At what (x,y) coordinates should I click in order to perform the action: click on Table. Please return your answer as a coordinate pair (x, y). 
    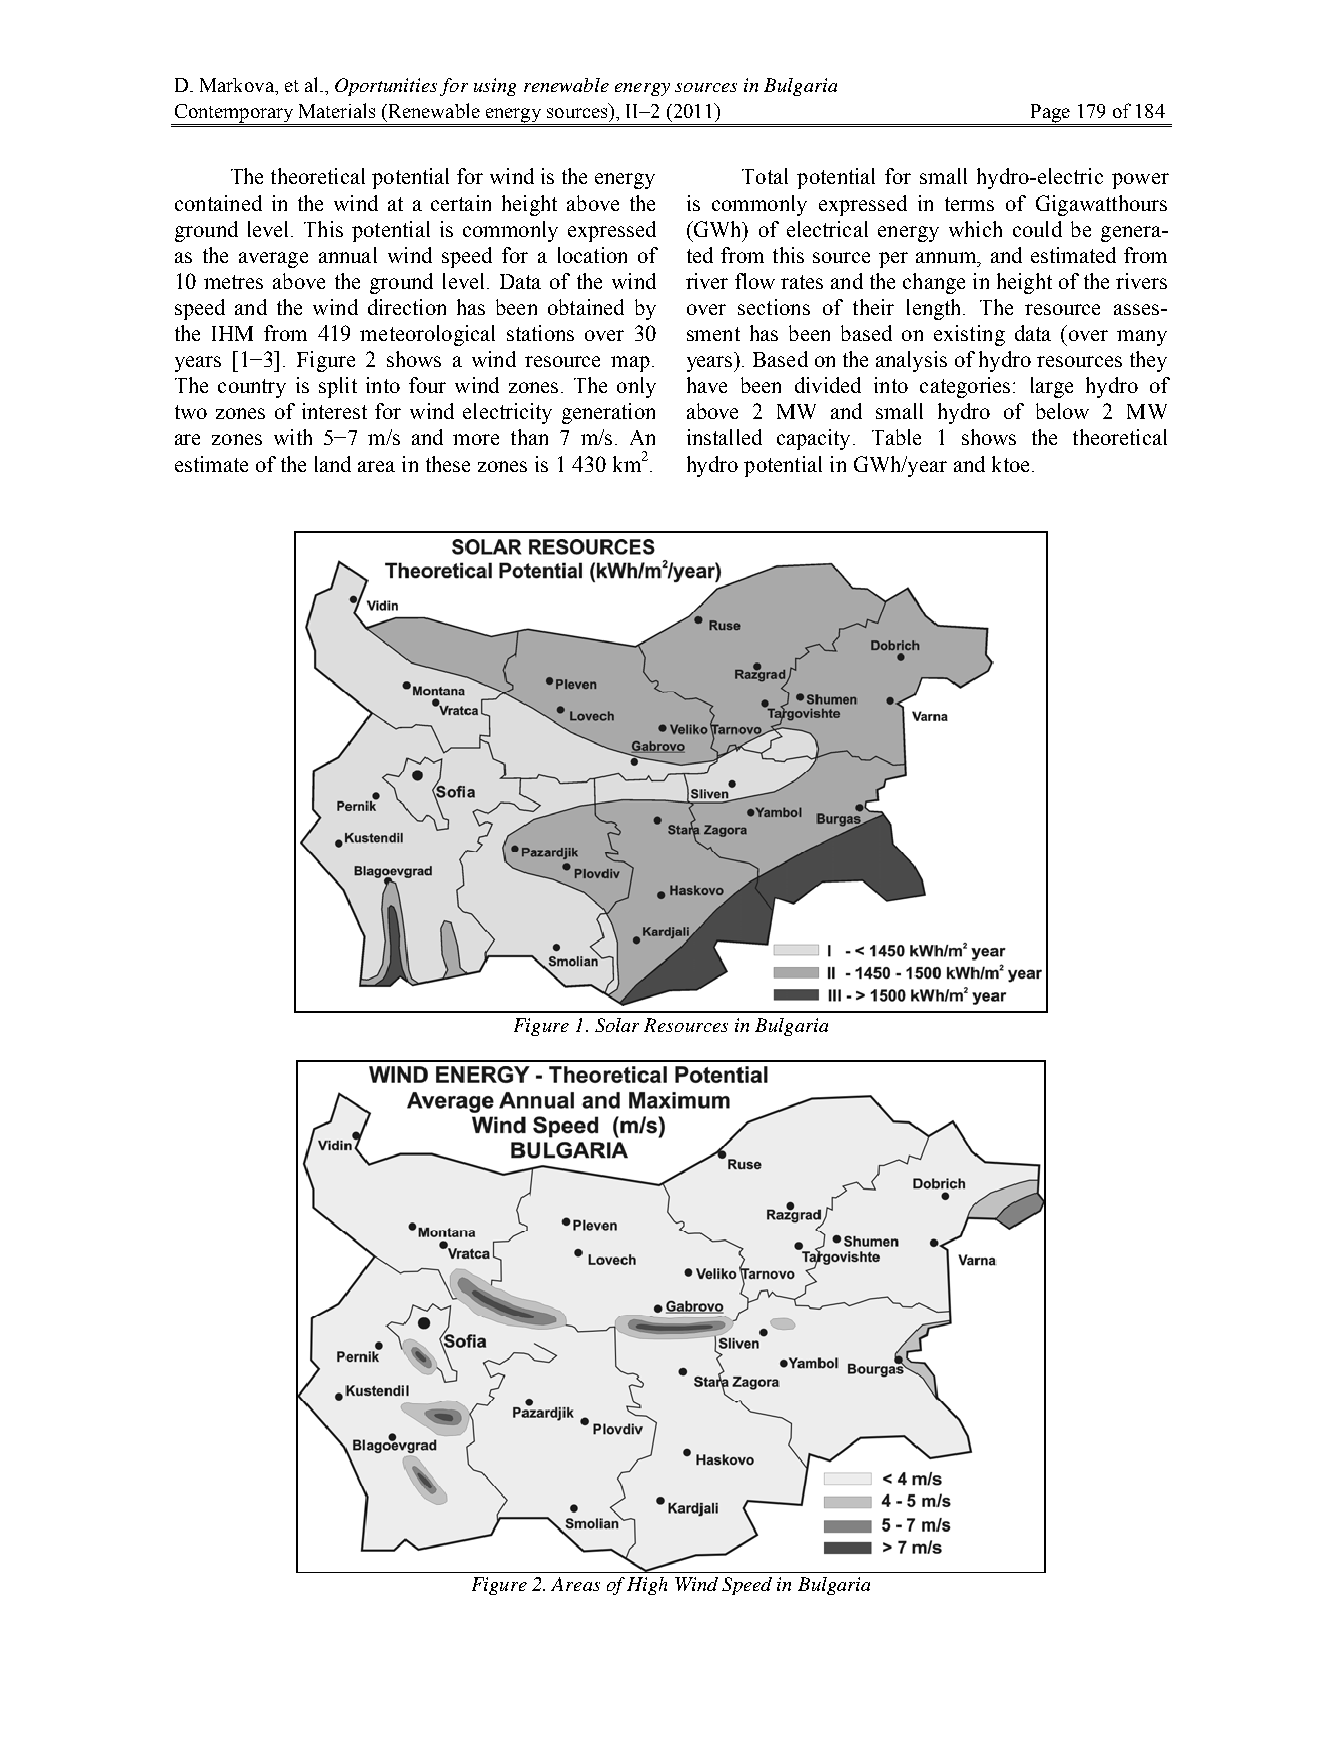
    Looking at the image, I should click on (896, 437).
